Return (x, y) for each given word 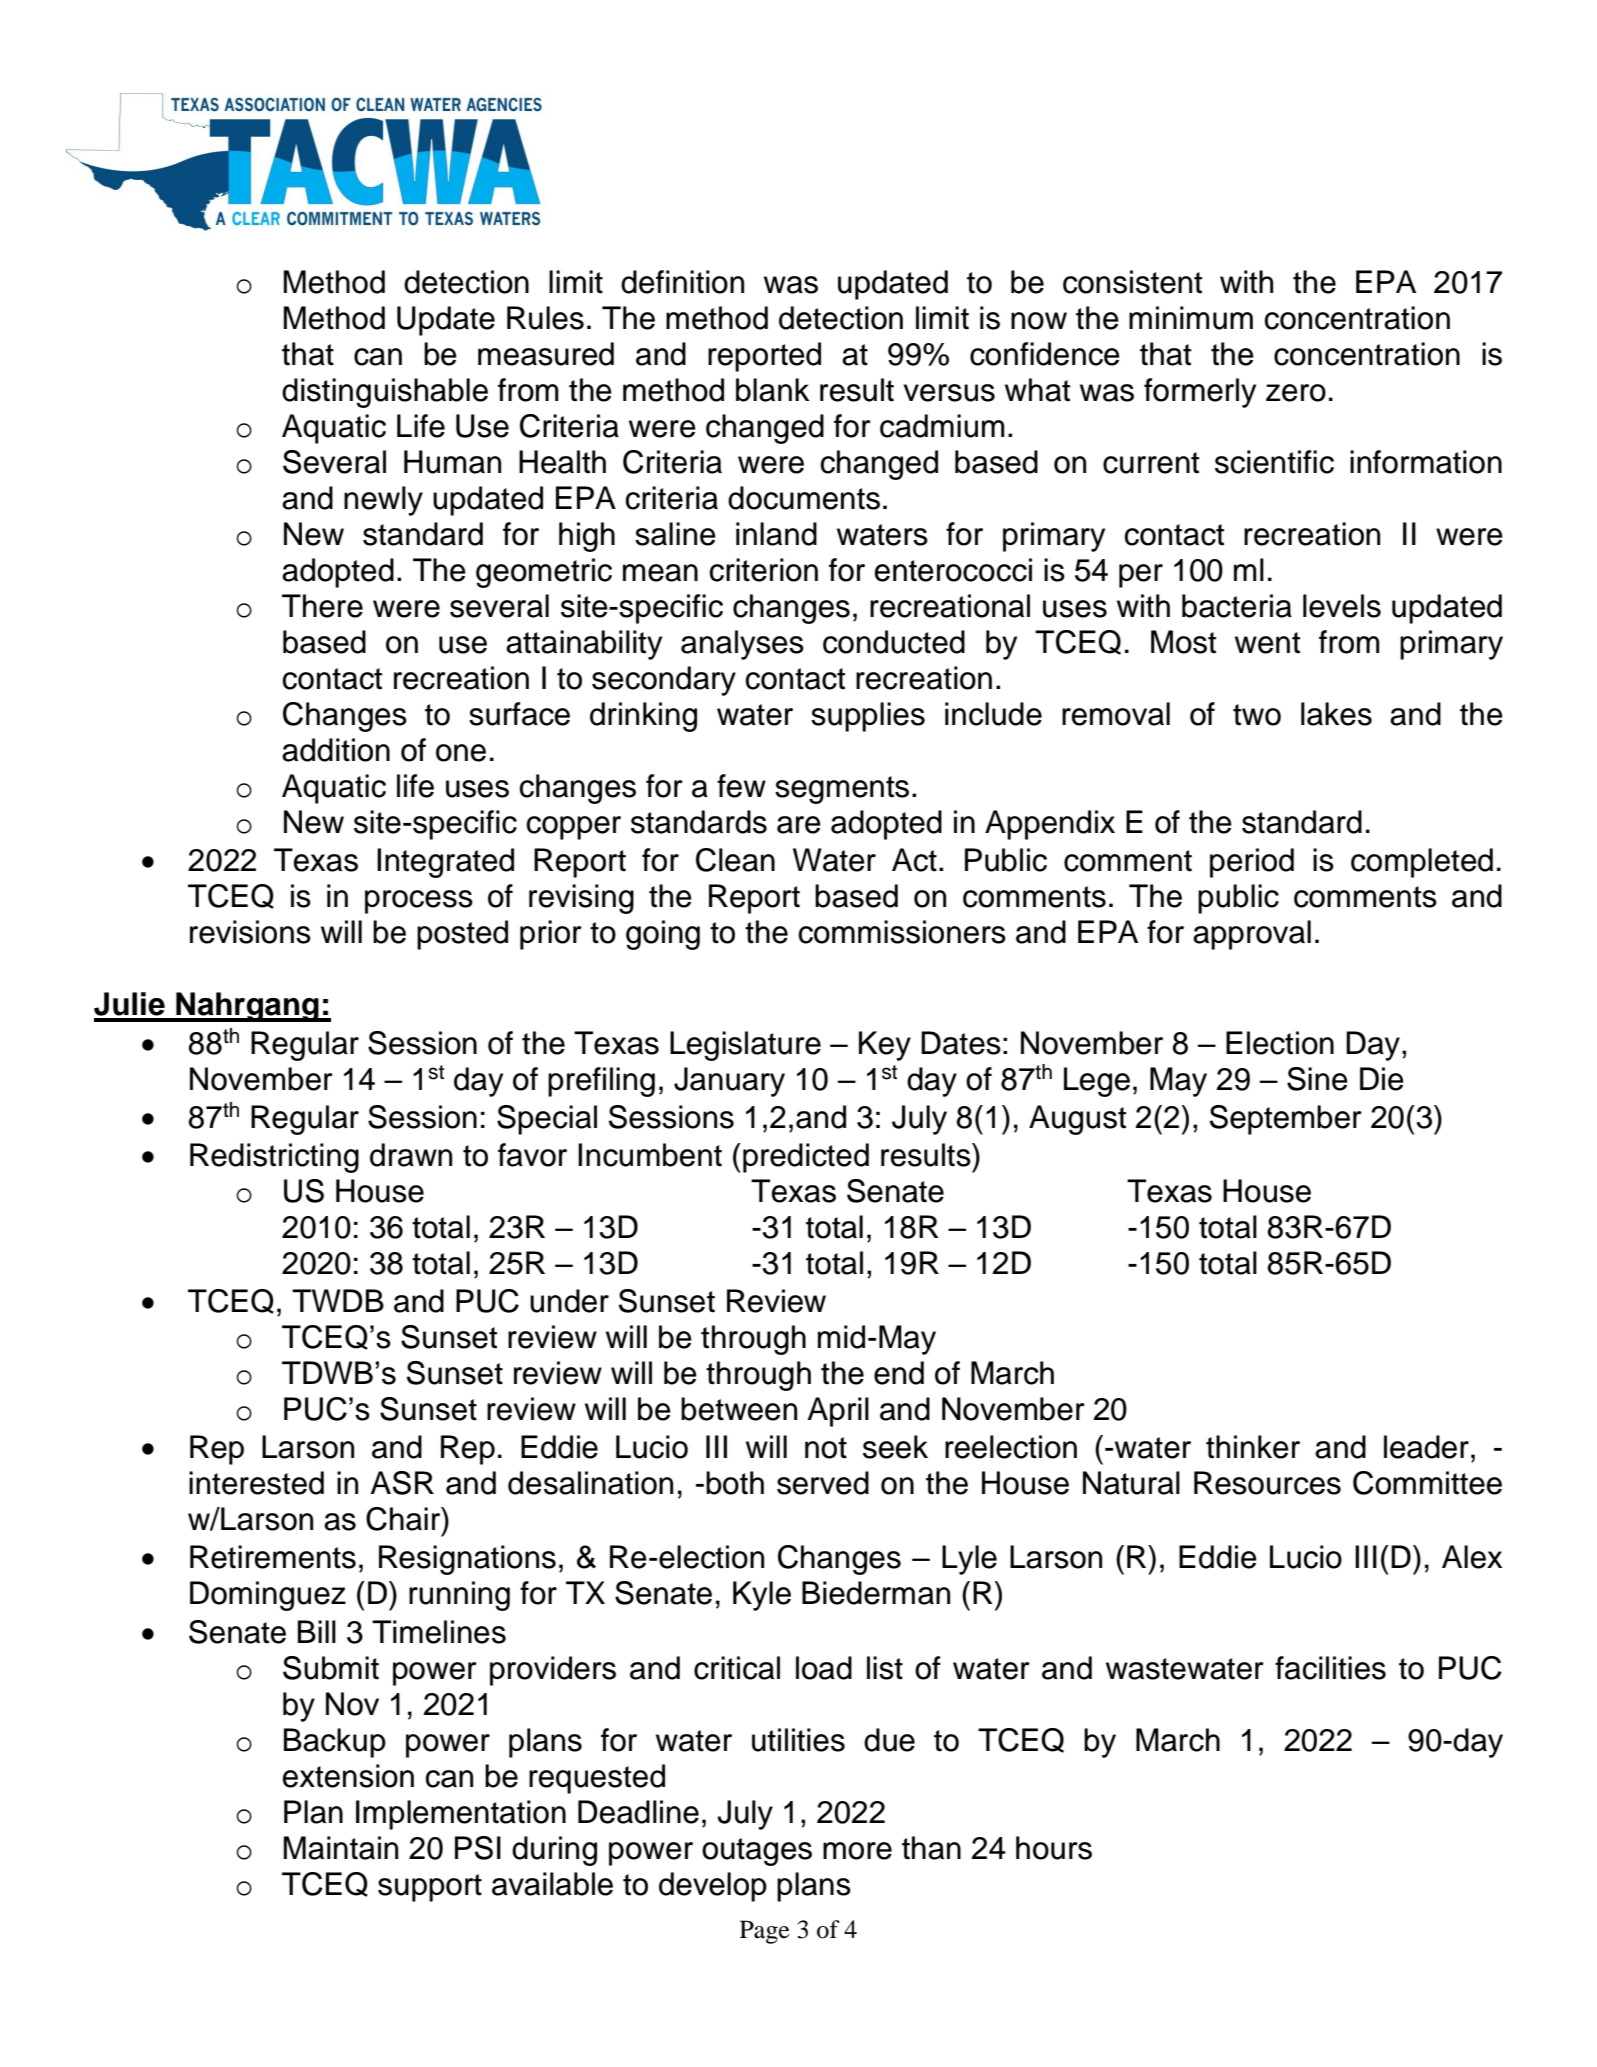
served (823, 1483)
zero (1296, 393)
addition (336, 750)
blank (772, 390)
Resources (1267, 1483)
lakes (1336, 714)
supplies (868, 717)
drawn (411, 1155)
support (430, 1888)
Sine (1317, 1079)
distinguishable (385, 393)
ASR (402, 1483)
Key (885, 1046)
